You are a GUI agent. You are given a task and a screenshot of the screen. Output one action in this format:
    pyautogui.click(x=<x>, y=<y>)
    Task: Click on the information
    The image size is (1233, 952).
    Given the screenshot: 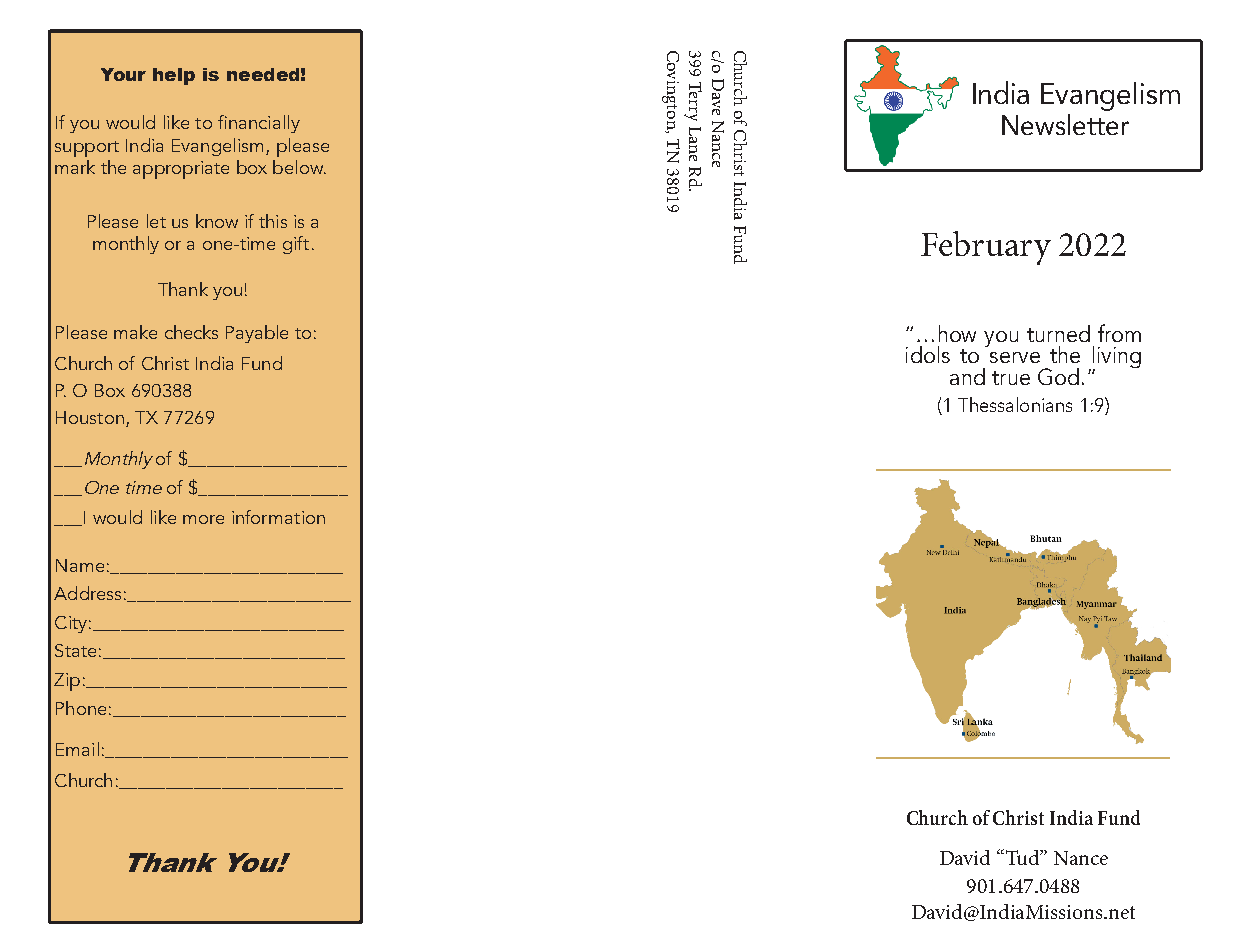 What is the action you would take?
    pyautogui.click(x=278, y=517)
